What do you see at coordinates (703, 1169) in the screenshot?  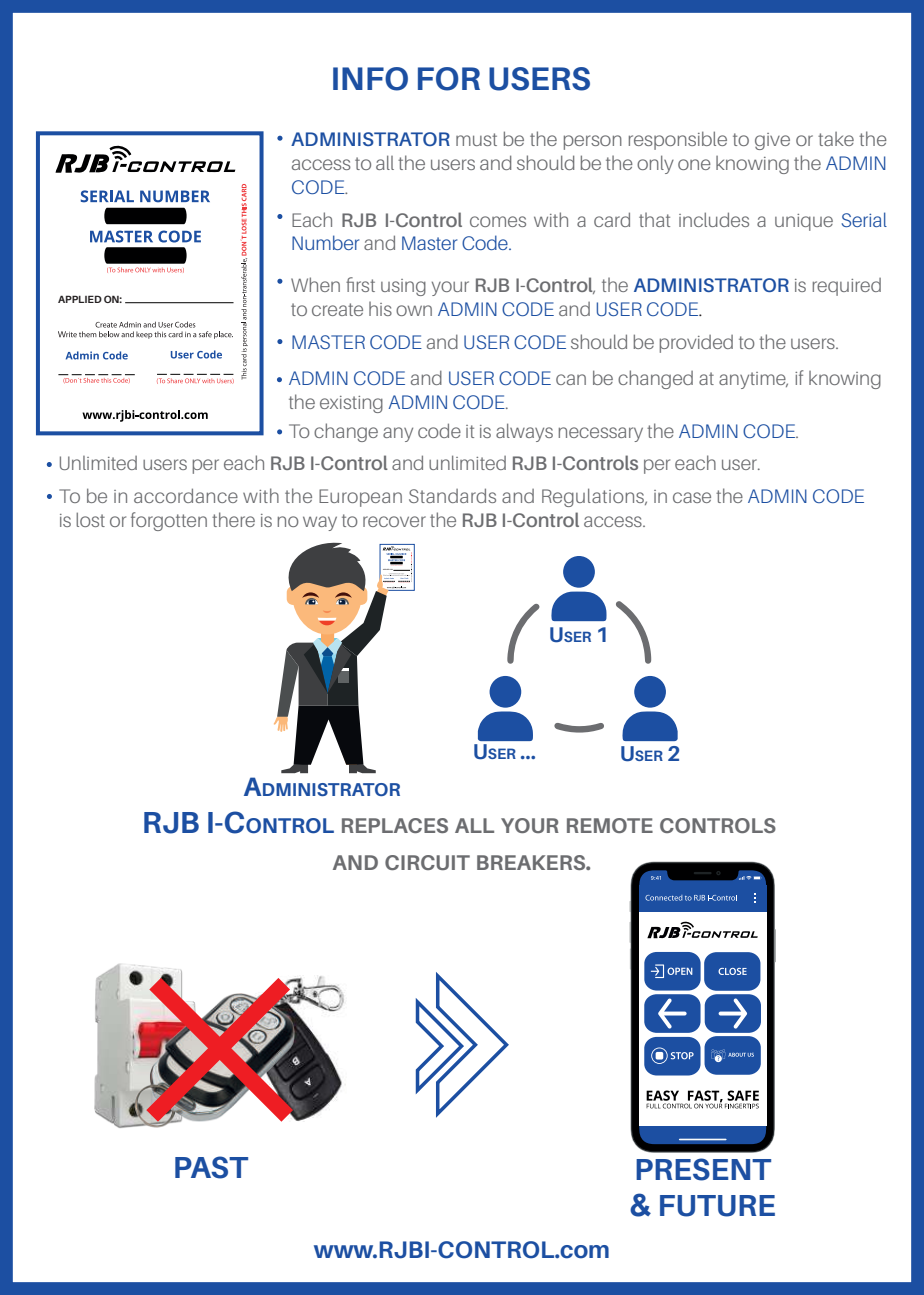 I see `PRESENT` at bounding box center [703, 1169].
